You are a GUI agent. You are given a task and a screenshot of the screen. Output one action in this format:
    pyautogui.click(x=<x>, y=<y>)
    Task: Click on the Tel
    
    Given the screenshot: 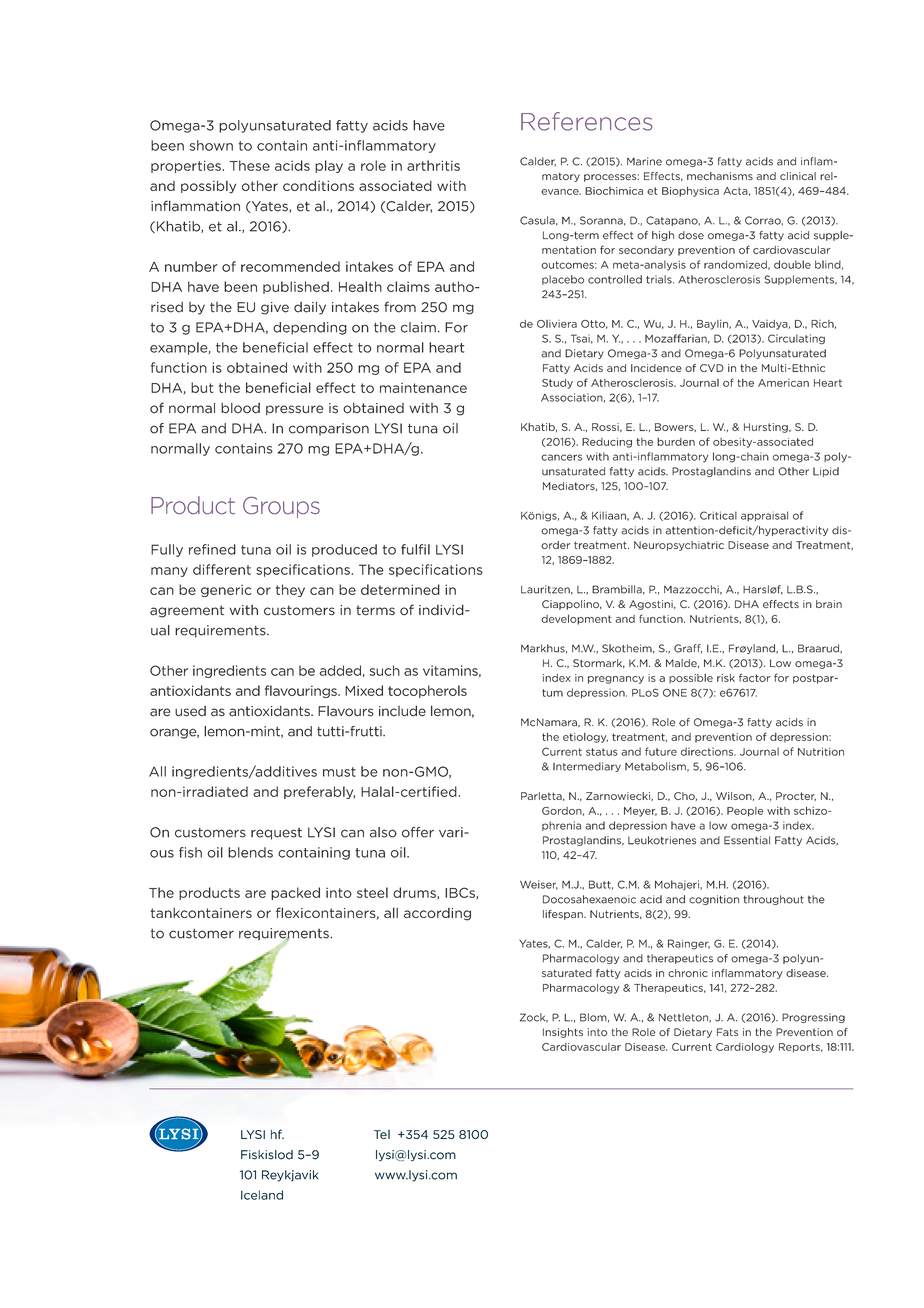 What is the action you would take?
    pyautogui.click(x=382, y=1134)
